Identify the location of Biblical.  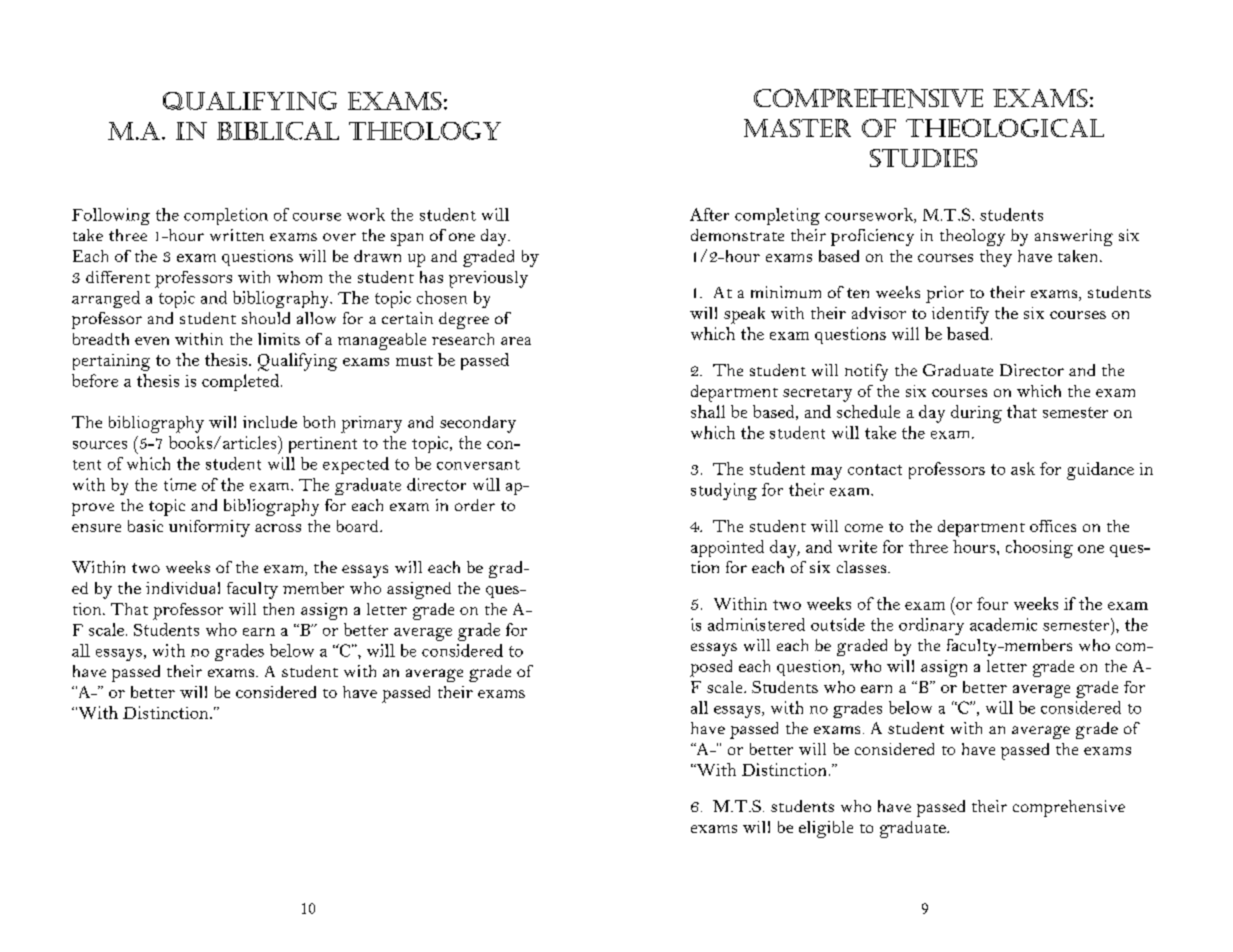
(278, 131).
